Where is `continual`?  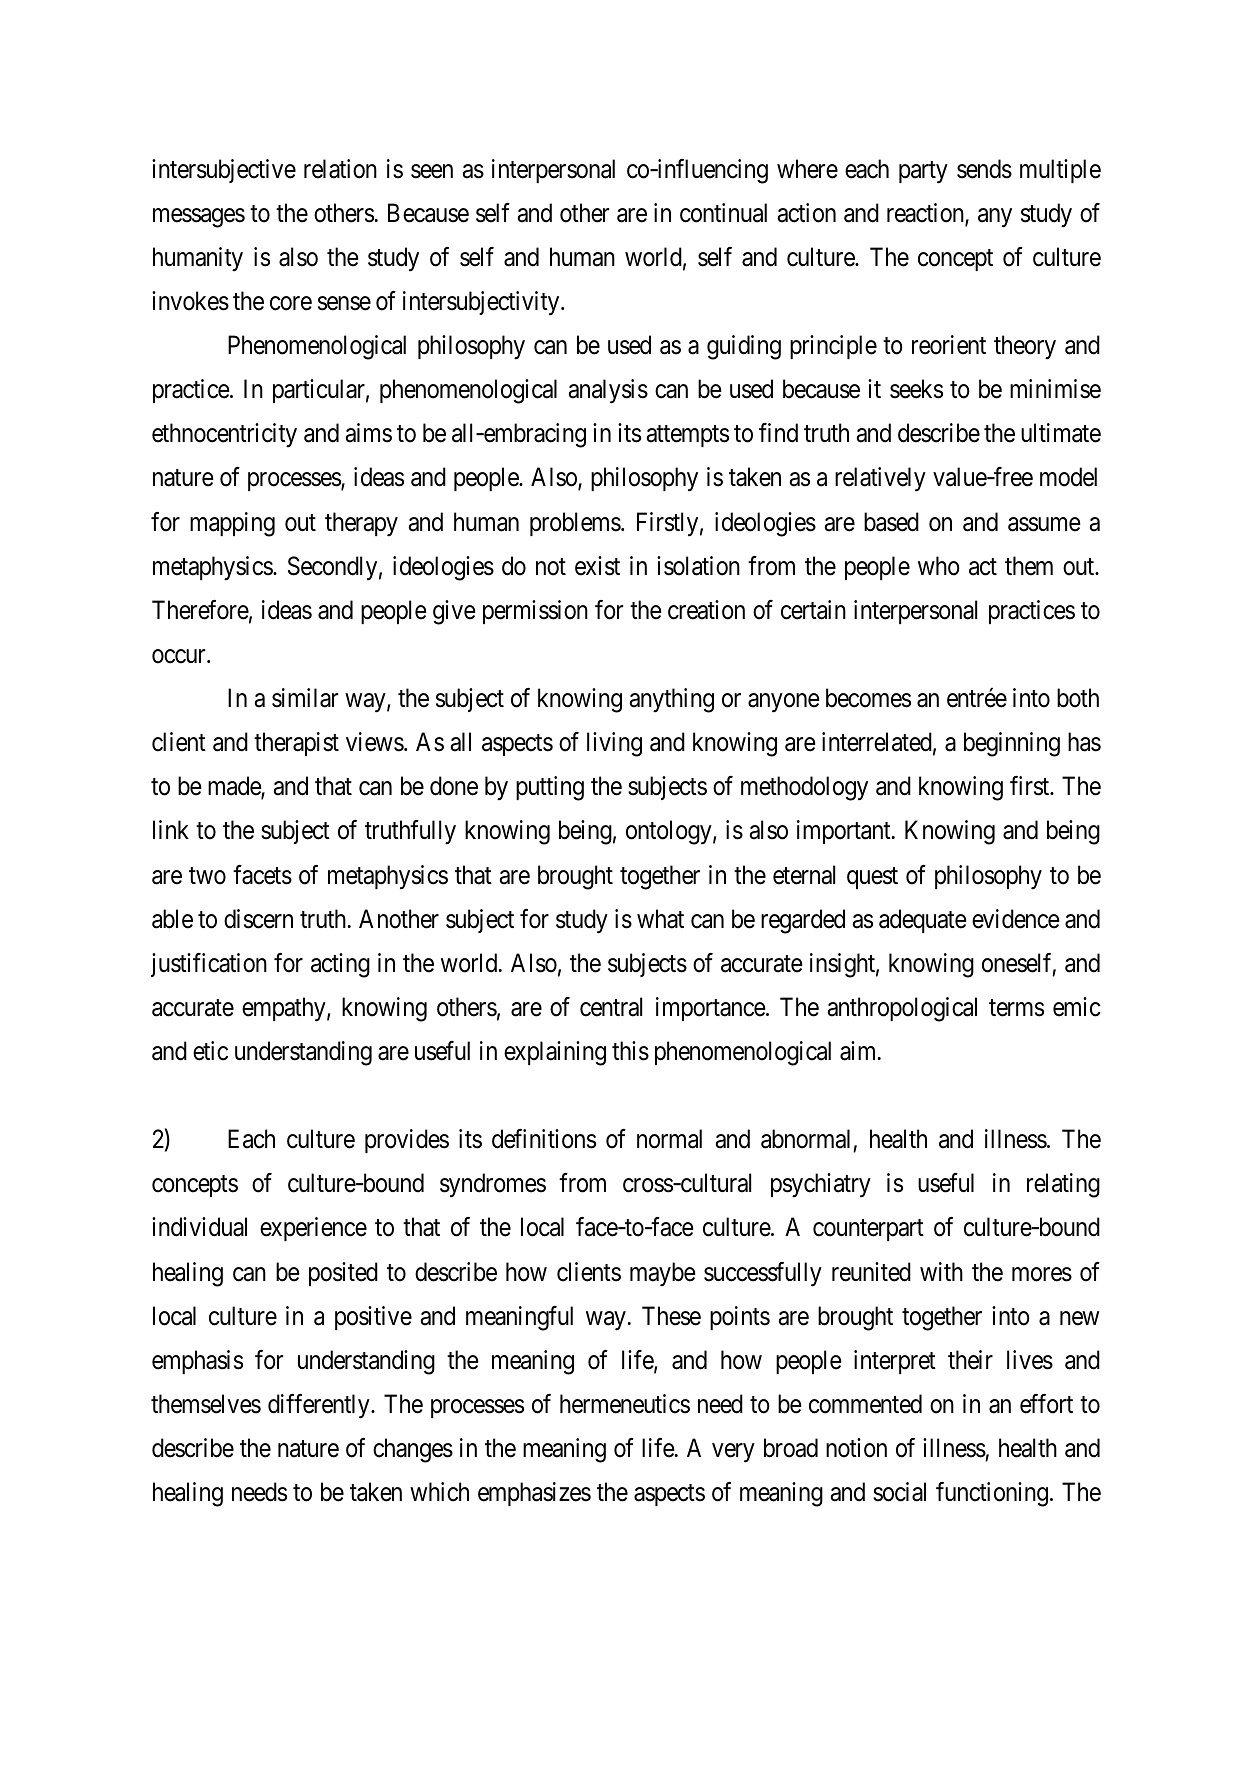
continual is located at coordinates (723, 213).
